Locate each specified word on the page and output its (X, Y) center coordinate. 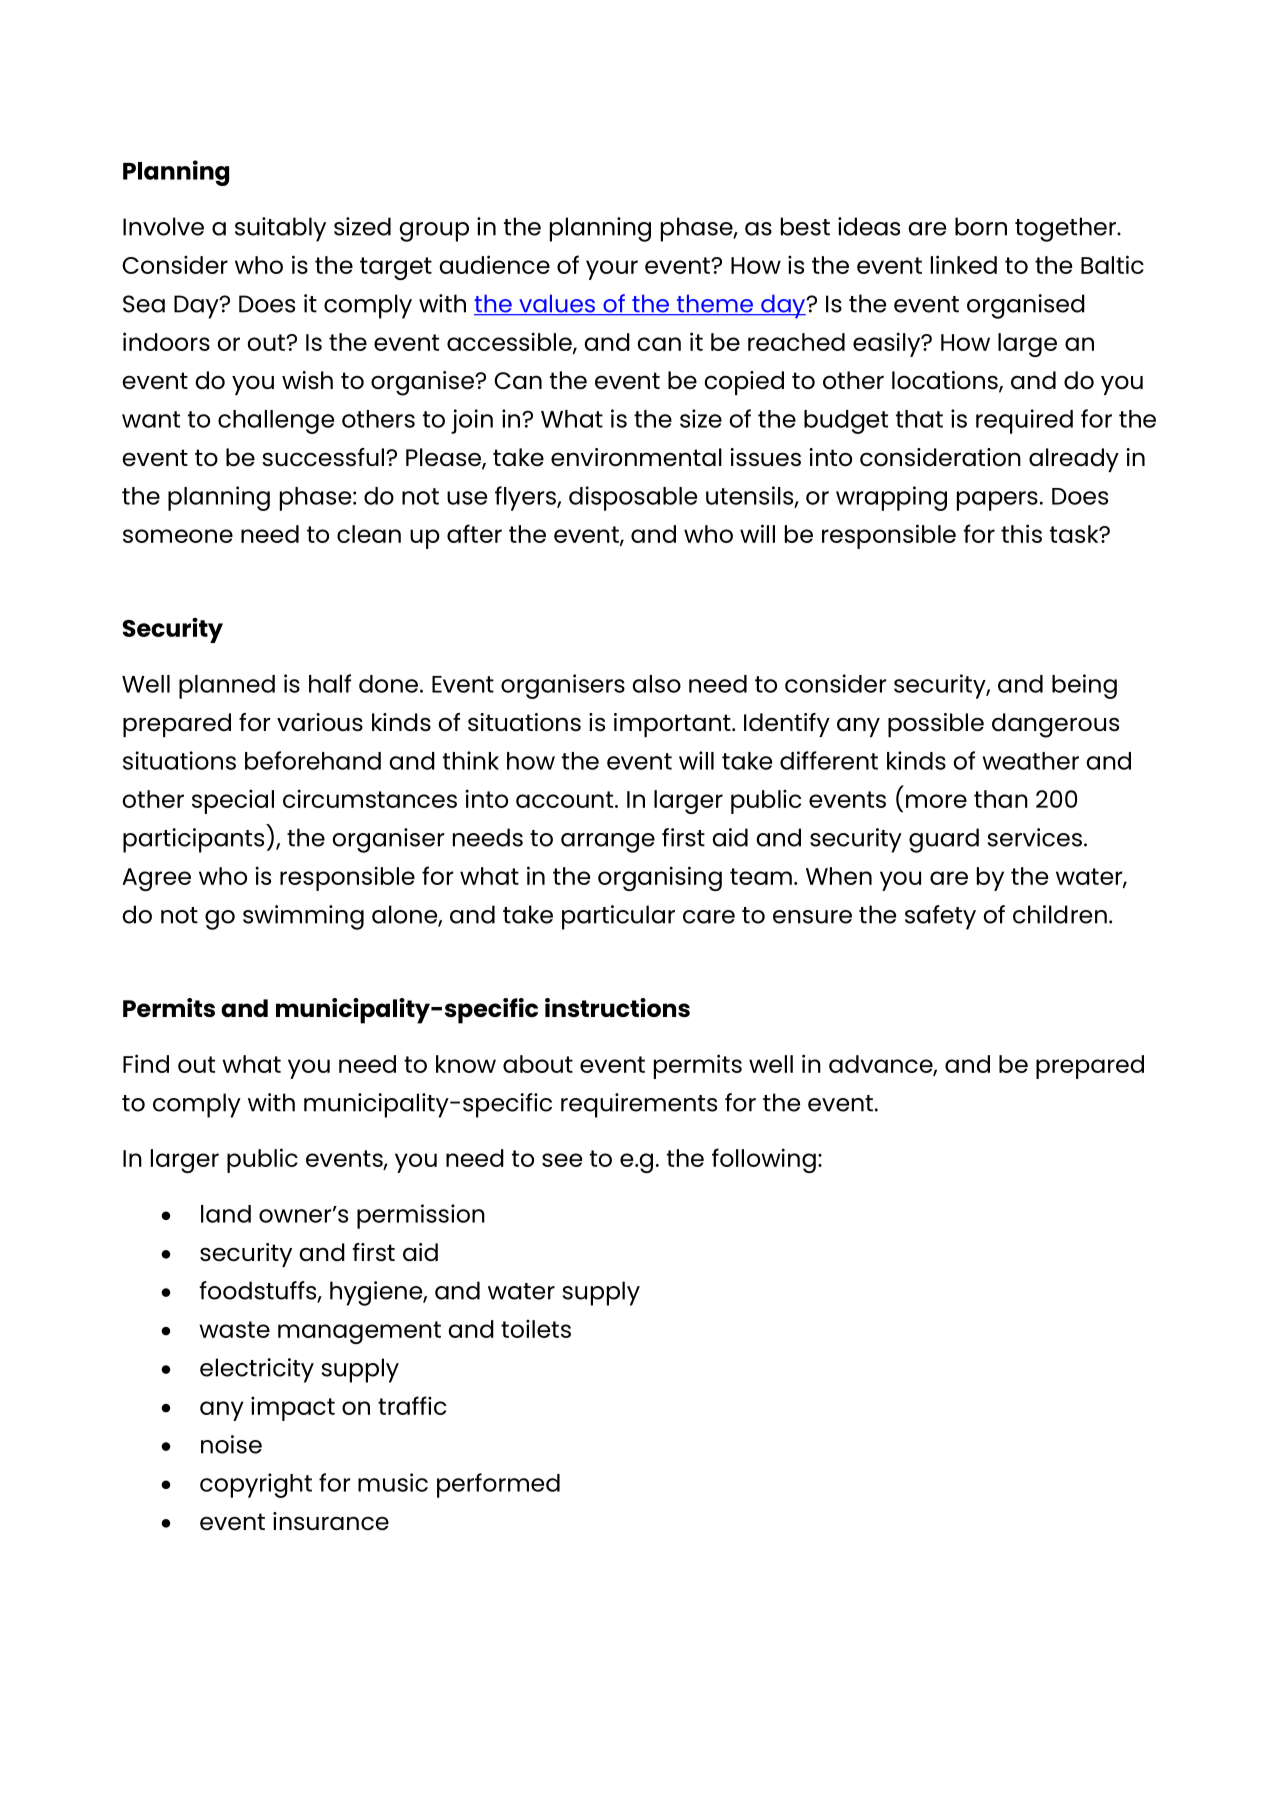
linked (964, 264)
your (612, 270)
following (764, 1160)
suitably (280, 229)
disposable (633, 498)
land (226, 1214)
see (562, 1160)
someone (178, 536)
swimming (303, 917)
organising (660, 878)
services (1034, 837)
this (1021, 533)
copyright (256, 1485)
